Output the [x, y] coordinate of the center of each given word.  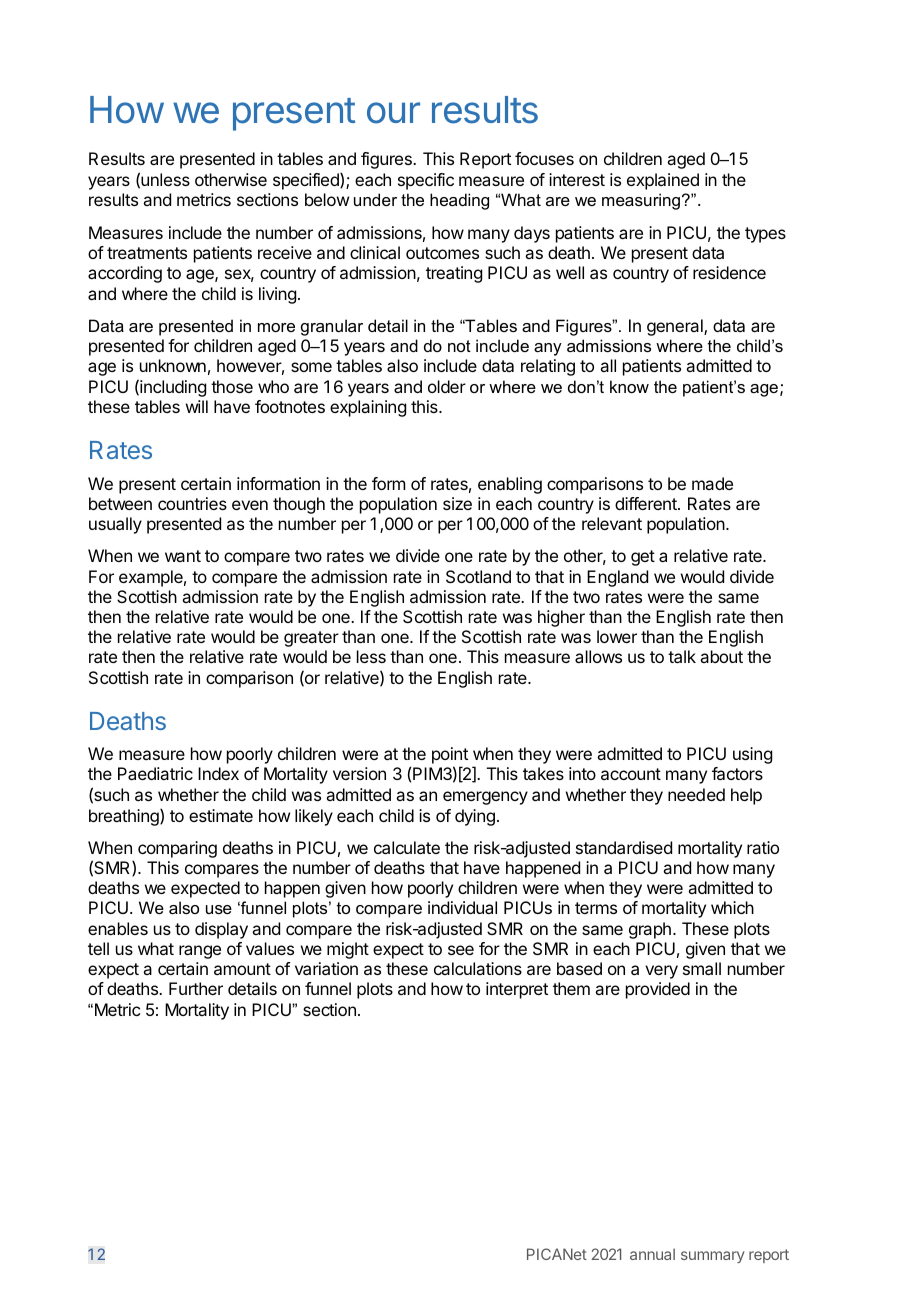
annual [652, 1254]
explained [663, 181]
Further [196, 988]
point [450, 757]
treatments [147, 253]
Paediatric [155, 773]
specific [426, 181]
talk [682, 656]
